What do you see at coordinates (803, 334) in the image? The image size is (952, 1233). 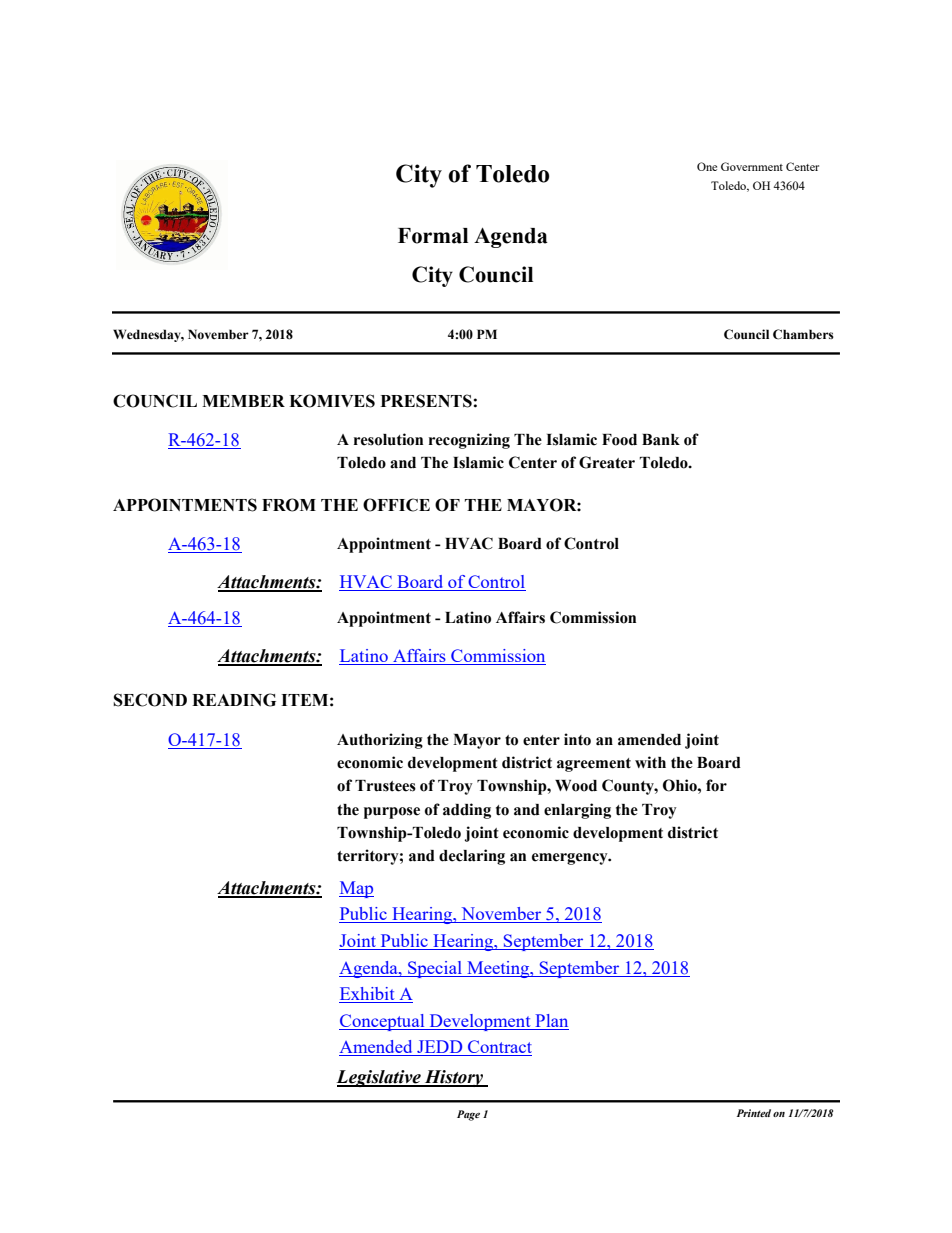 I see `Chambers` at bounding box center [803, 334].
